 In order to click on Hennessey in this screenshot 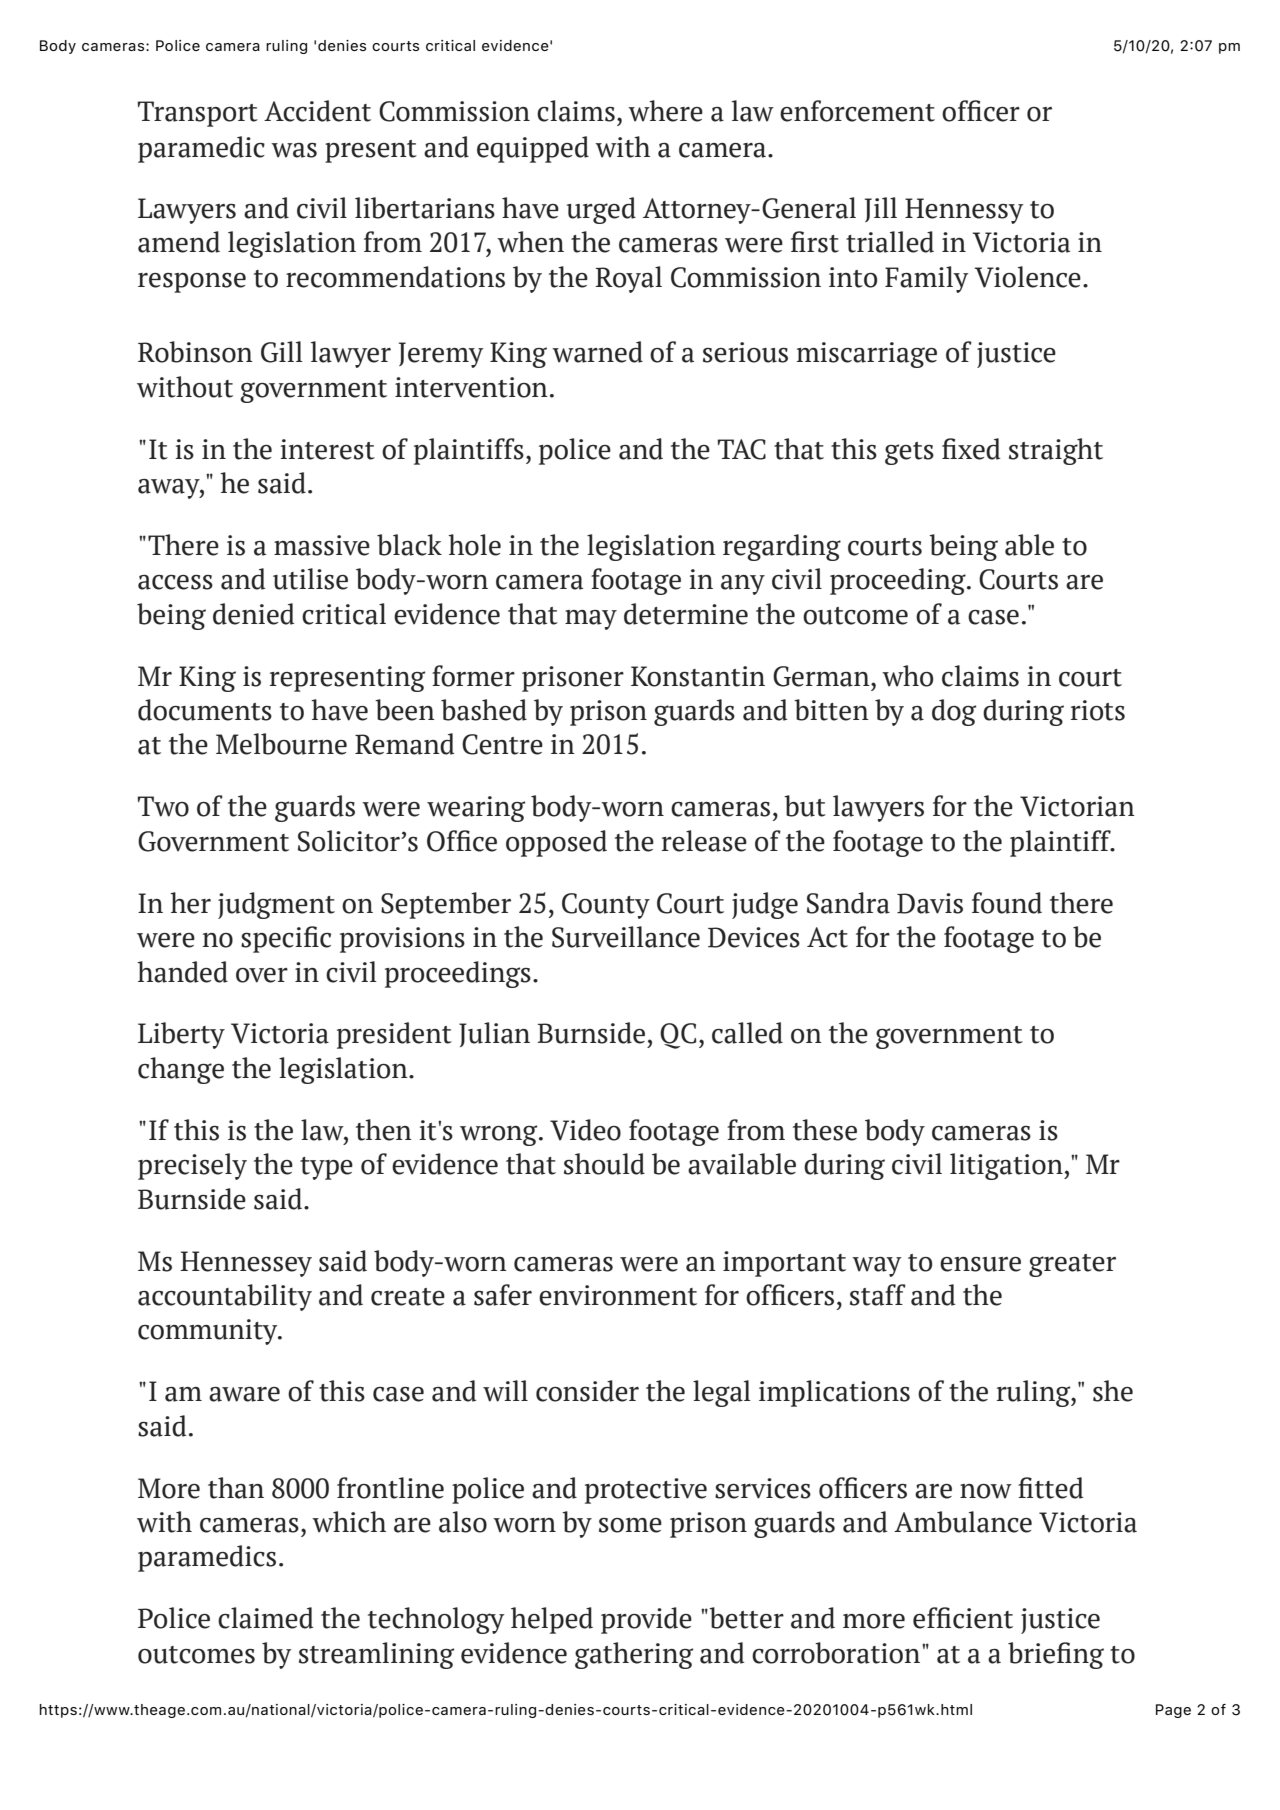, I will do `click(246, 1264)`.
